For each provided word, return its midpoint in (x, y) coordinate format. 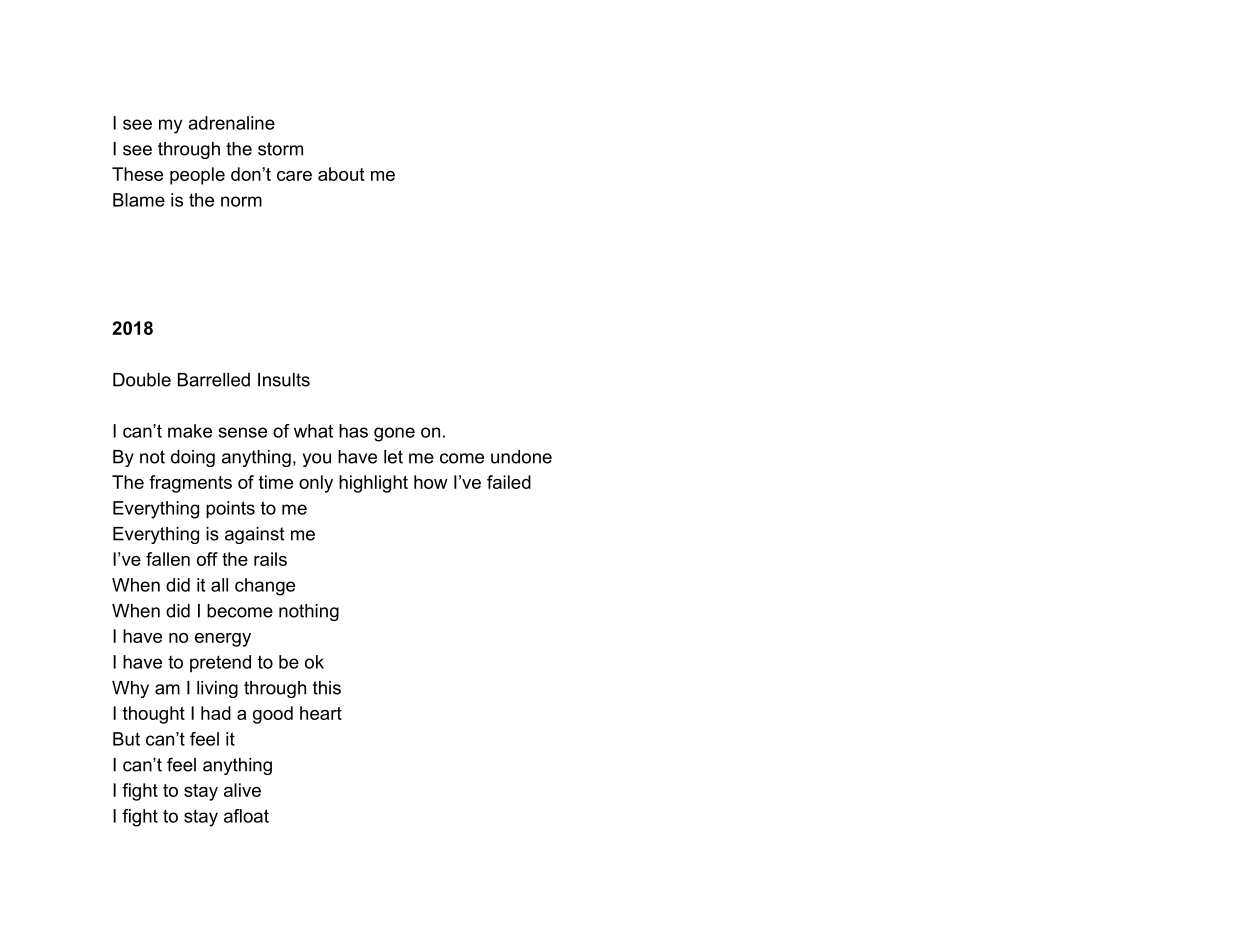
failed (509, 482)
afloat (246, 816)
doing (193, 458)
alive (242, 790)
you (317, 460)
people (197, 176)
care (294, 176)
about (341, 174)
